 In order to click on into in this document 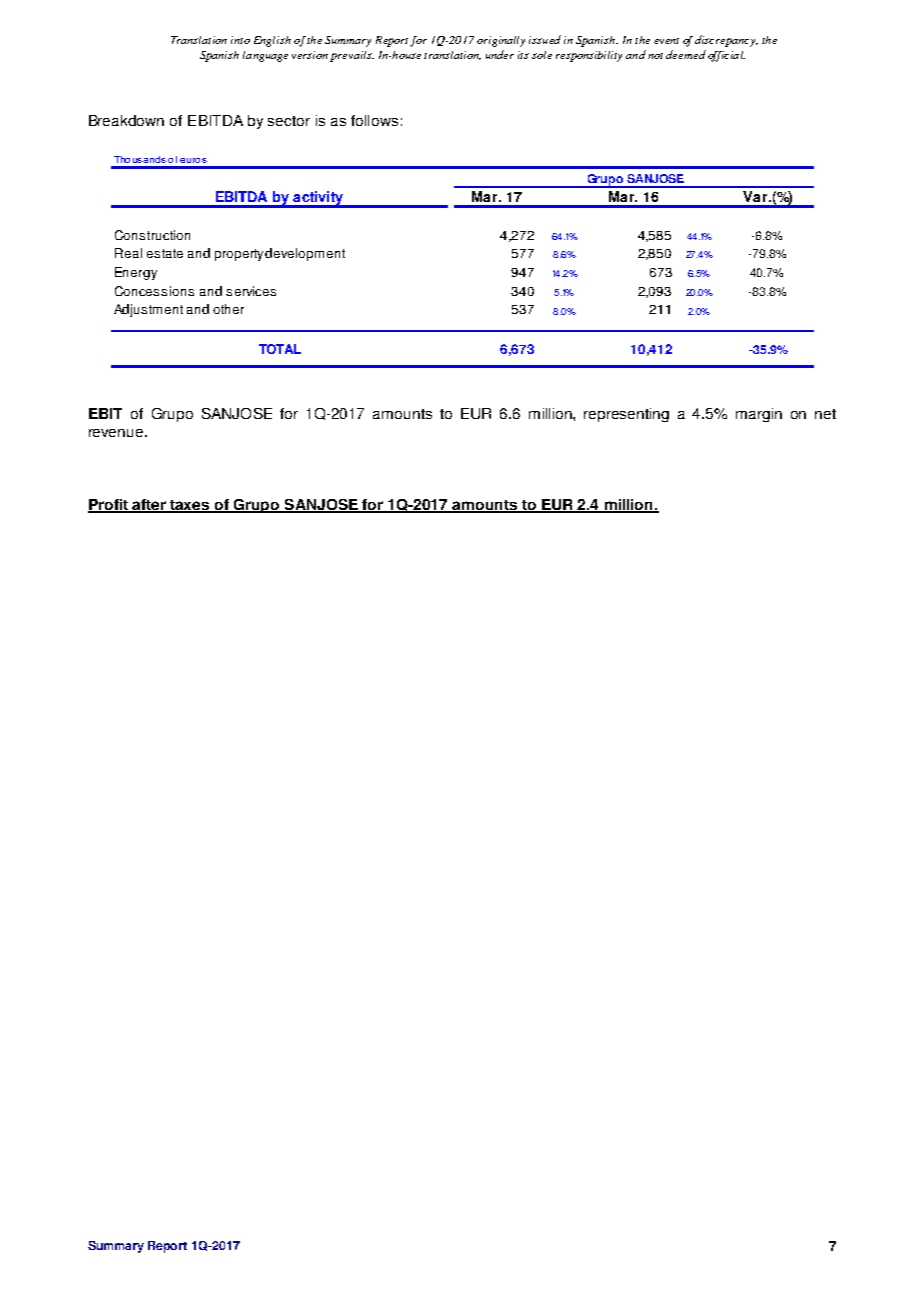, I will do `click(240, 40)`.
